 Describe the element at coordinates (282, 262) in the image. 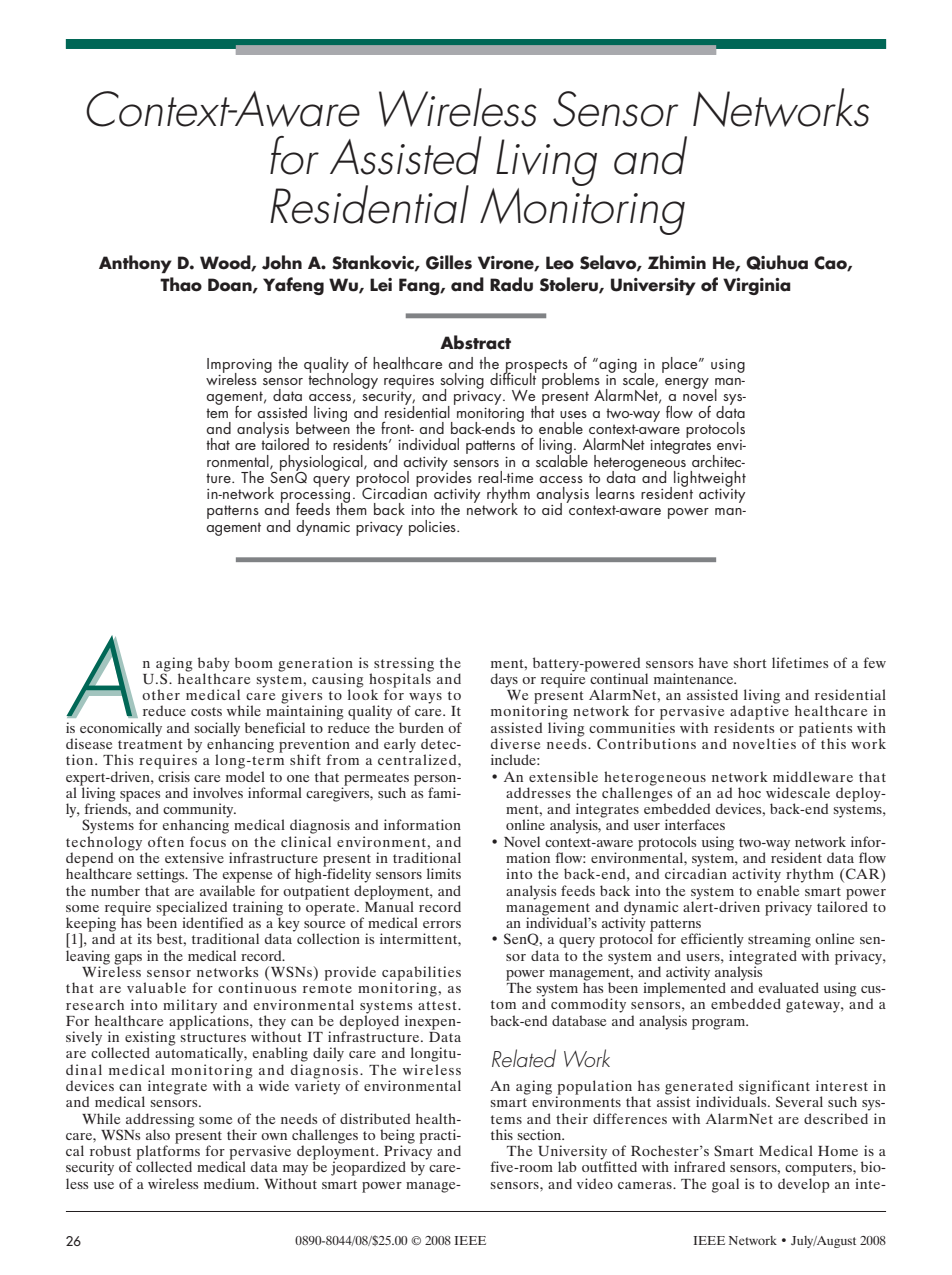

I see `John` at that location.
